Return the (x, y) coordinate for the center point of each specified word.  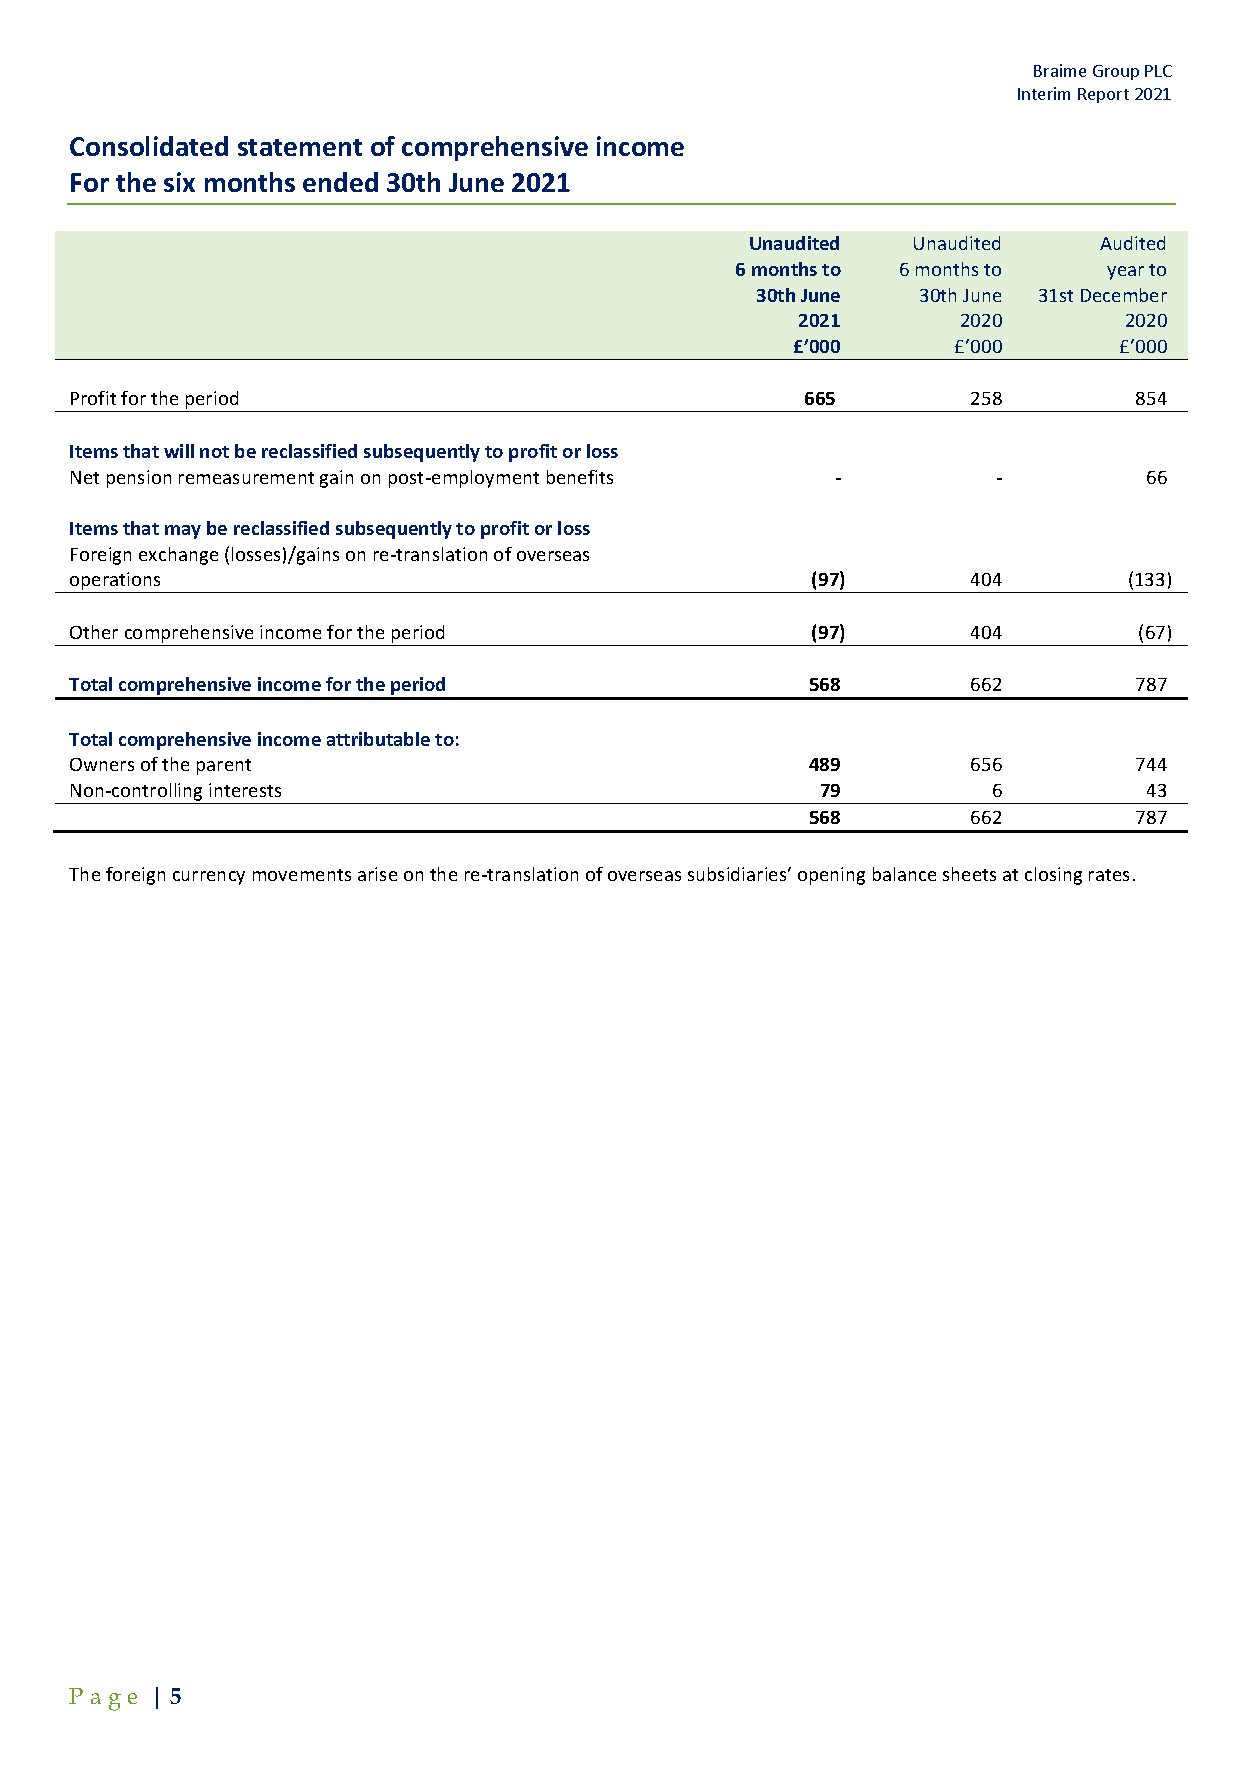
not (214, 452)
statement (300, 147)
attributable (378, 739)
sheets (969, 874)
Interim (1044, 93)
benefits (580, 477)
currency (209, 878)
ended (340, 182)
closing (1053, 876)
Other (94, 632)
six (179, 182)
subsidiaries (738, 874)
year (1125, 273)
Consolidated (149, 146)
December (1124, 295)
